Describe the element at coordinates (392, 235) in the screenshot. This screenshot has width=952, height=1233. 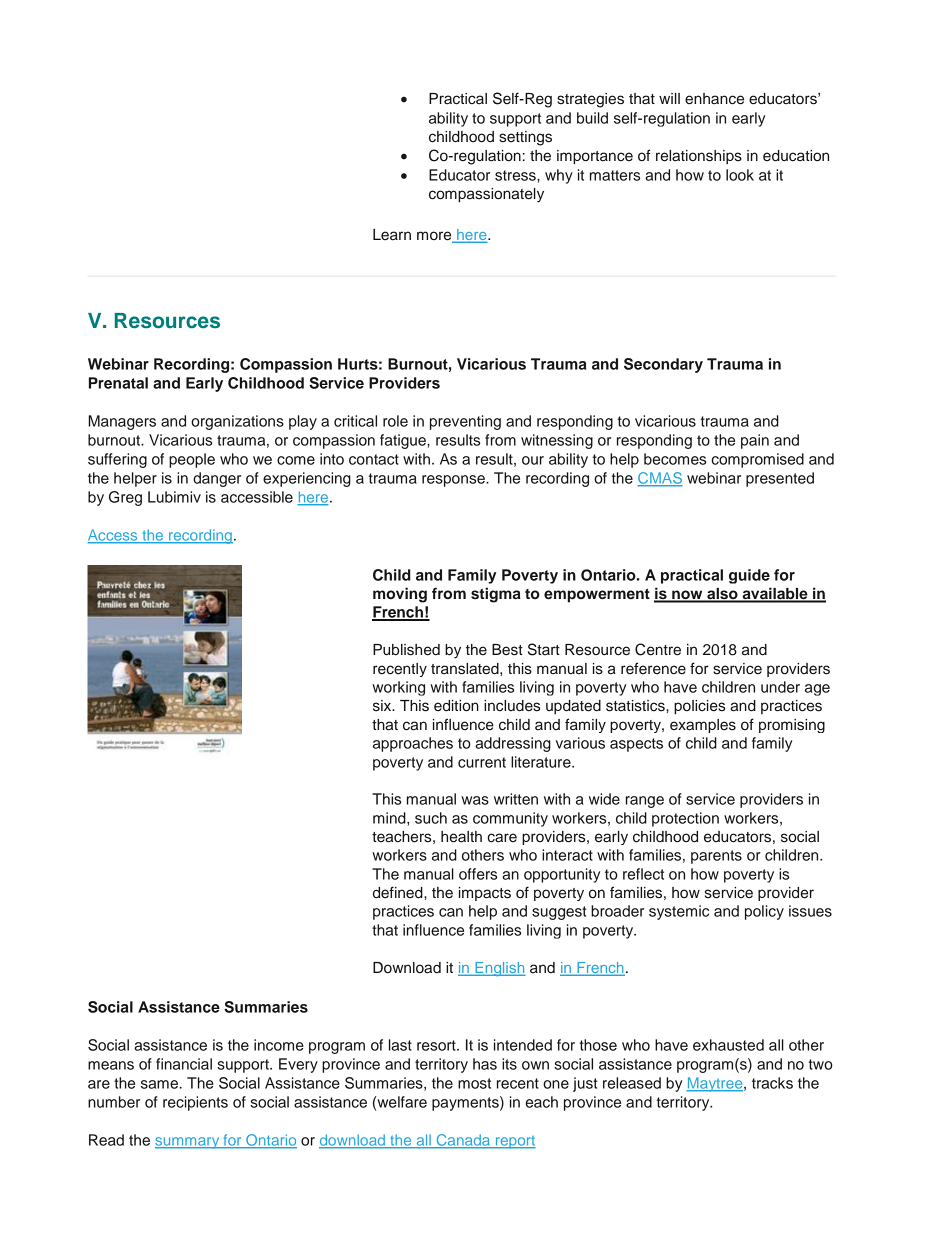
I see `Learn` at that location.
